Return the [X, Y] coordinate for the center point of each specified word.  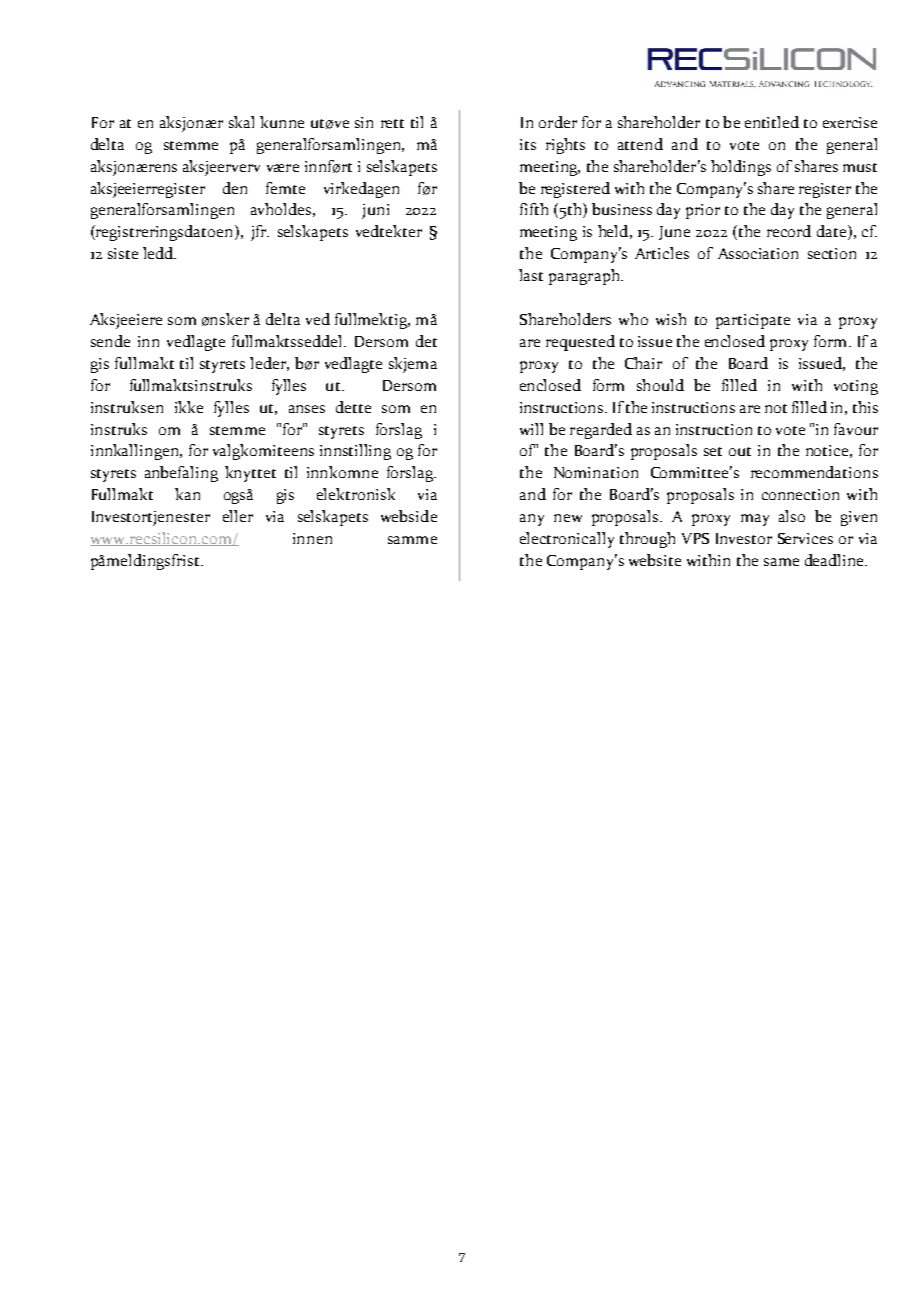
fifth [534, 209]
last [531, 275]
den [235, 188]
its [528, 144]
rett [392, 123]
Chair [643, 363]
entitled [772, 122]
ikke [189, 407]
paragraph [585, 277]
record [789, 231]
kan [187, 494]
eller [238, 516]
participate [753, 321]
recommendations [814, 472]
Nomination [596, 472]
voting [856, 387]
